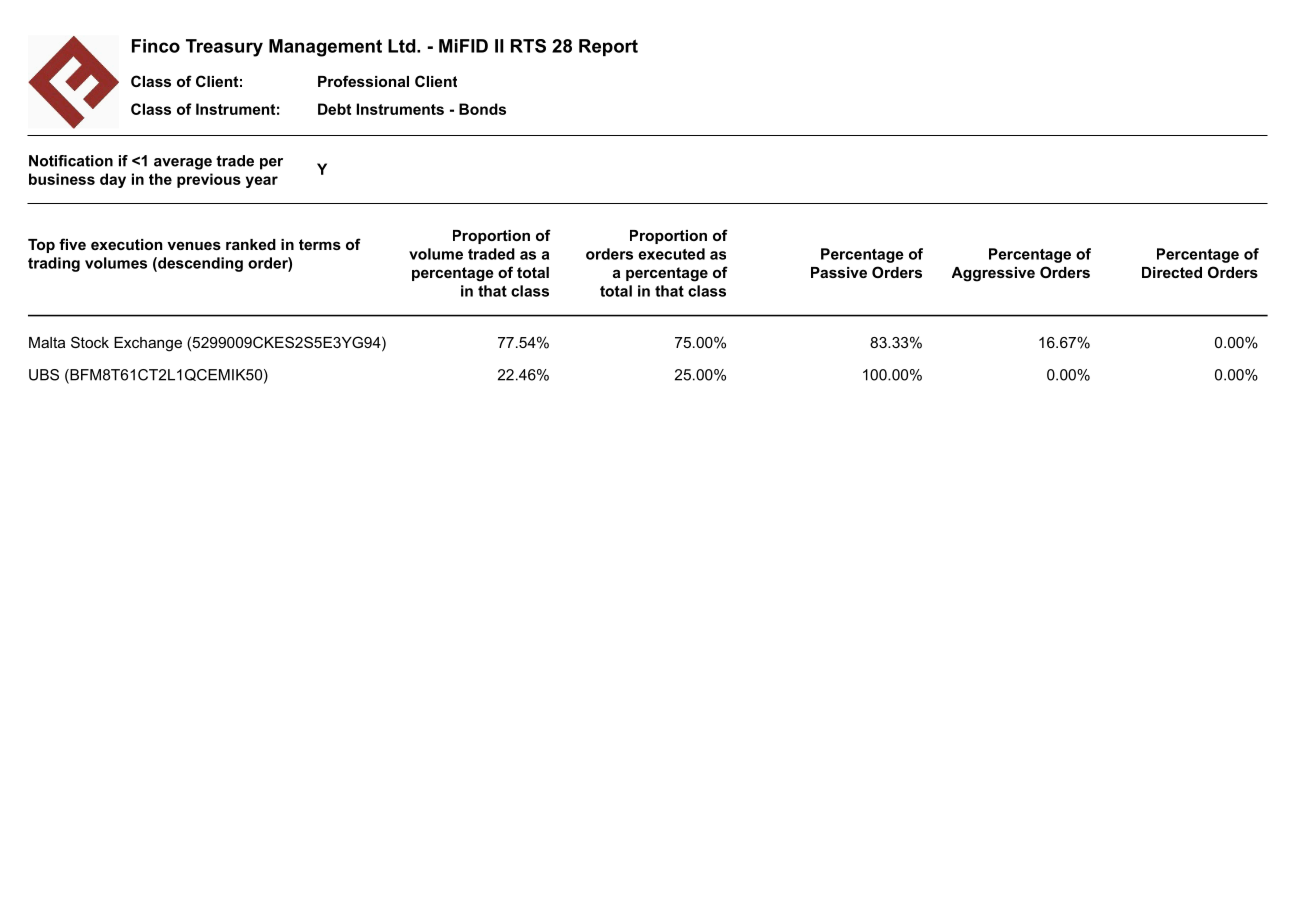 The image size is (1308, 924). Describe the element at coordinates (224, 48) in the page. I see `Treasury` at that location.
